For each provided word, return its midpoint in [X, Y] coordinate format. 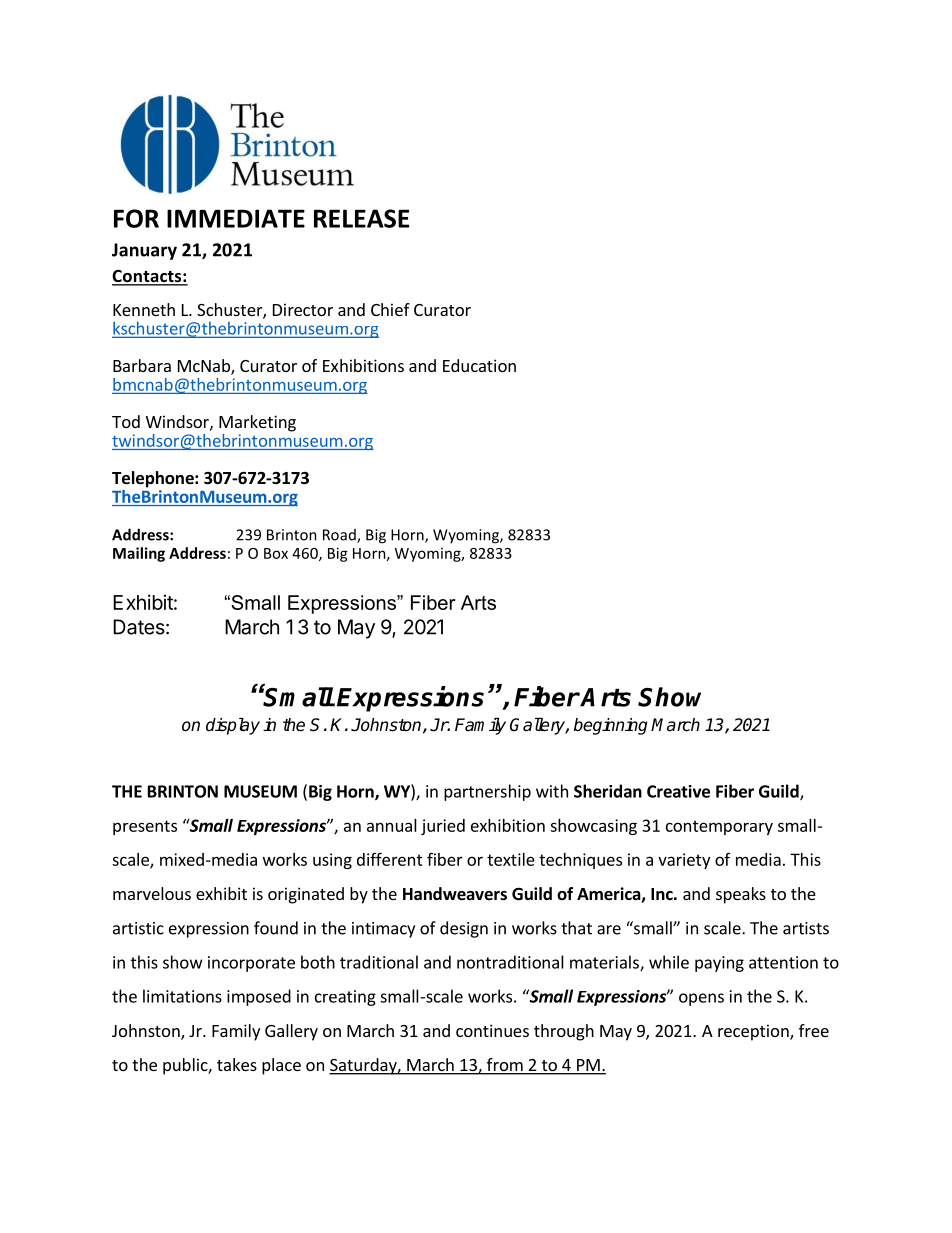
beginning [610, 726]
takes [237, 1064]
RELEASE [361, 218]
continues [492, 1030]
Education [479, 365]
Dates [139, 627]
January [144, 251]
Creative [678, 791]
